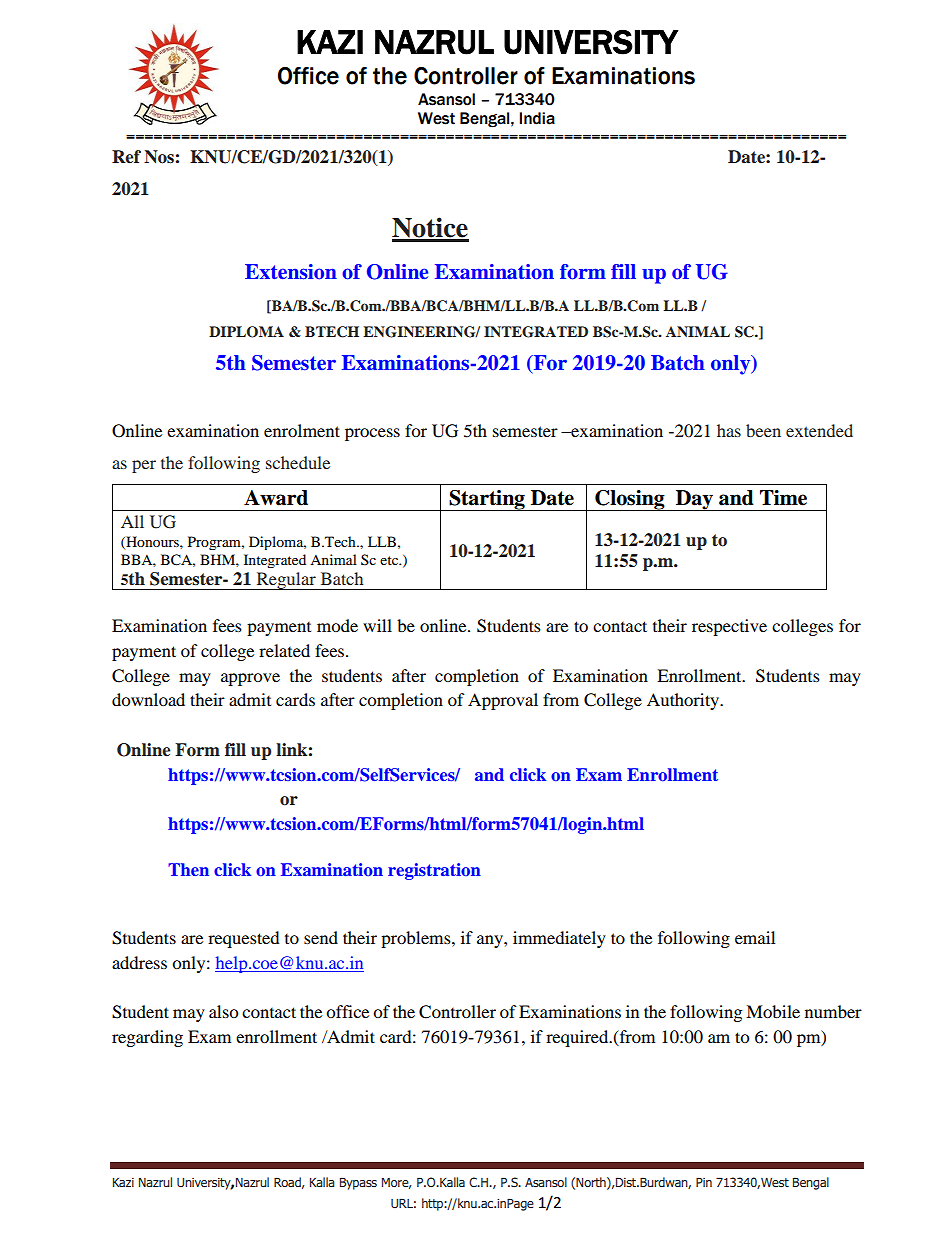 The image size is (952, 1233). What do you see at coordinates (537, 118) in the page?
I see `India` at bounding box center [537, 118].
